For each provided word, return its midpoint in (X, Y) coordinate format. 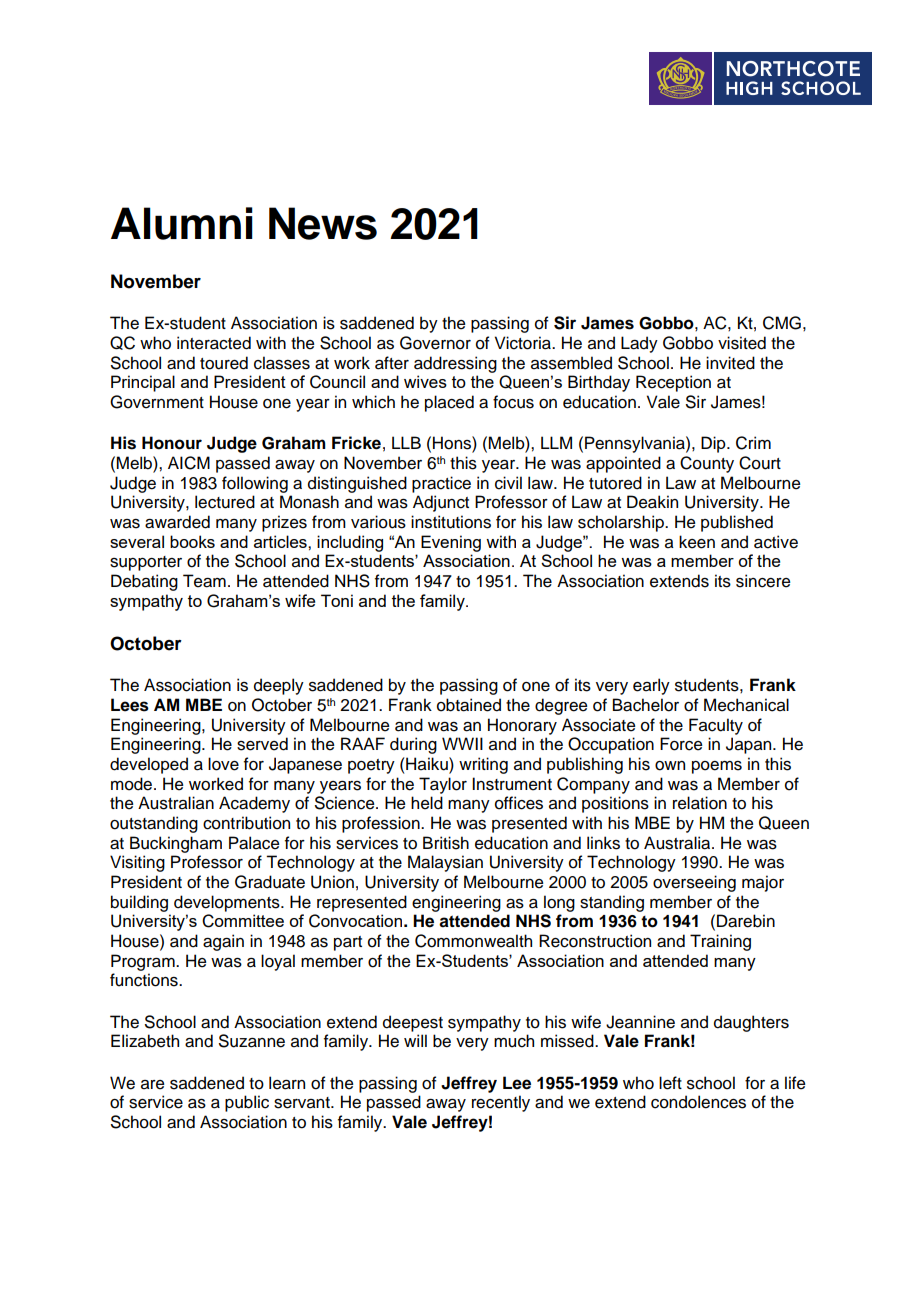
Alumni (182, 223)
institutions (451, 522)
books (192, 541)
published (737, 523)
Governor (435, 343)
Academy (254, 804)
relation (700, 803)
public (247, 1103)
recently (501, 1103)
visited (742, 343)
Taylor (443, 785)
